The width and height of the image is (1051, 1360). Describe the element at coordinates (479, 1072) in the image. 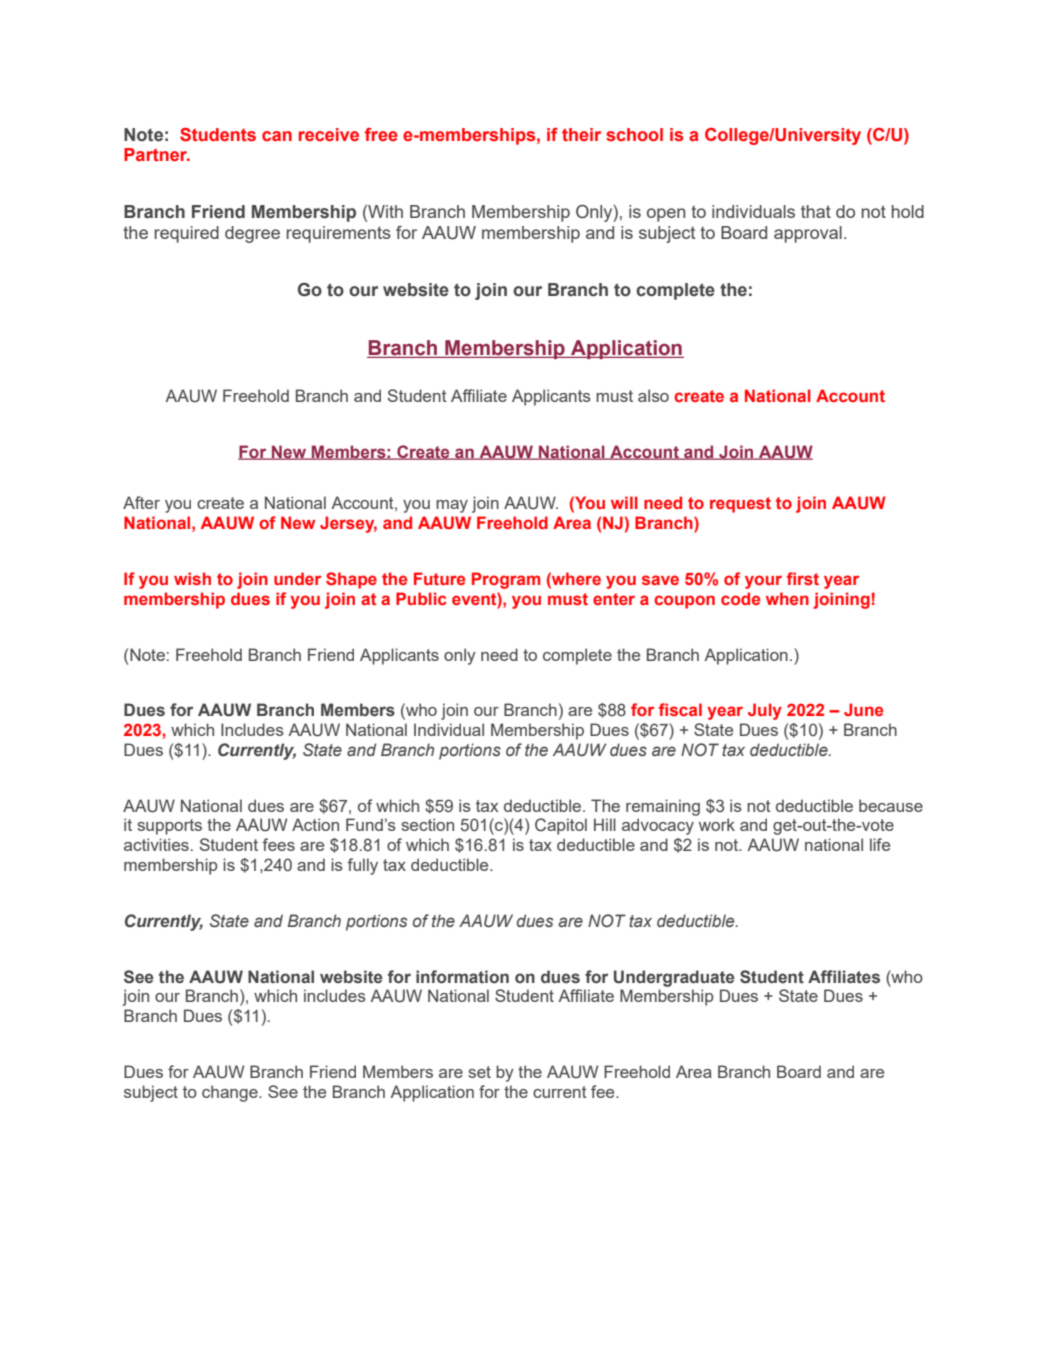

I see `set` at that location.
